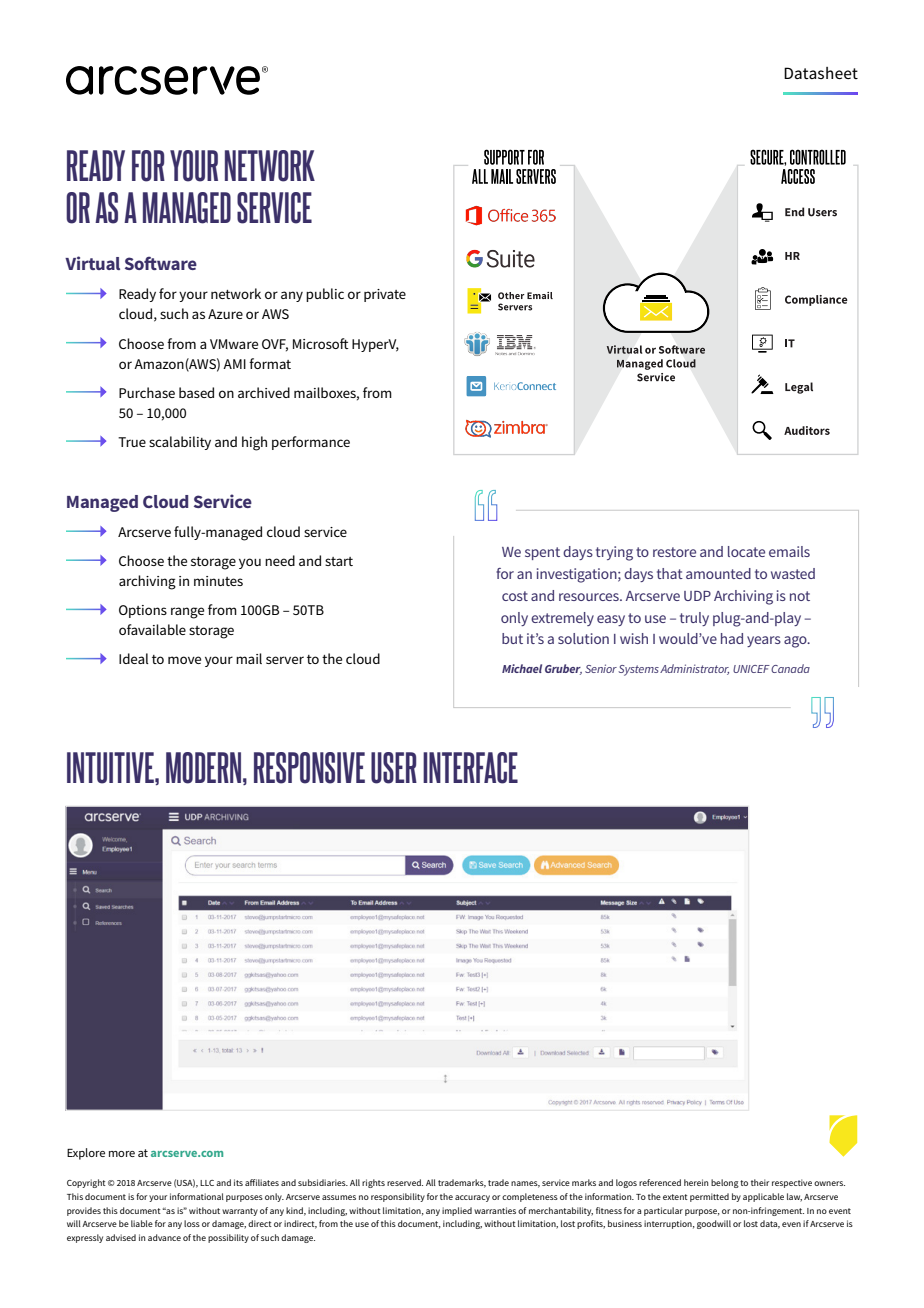  What do you see at coordinates (746, 551) in the page?
I see `locate` at bounding box center [746, 551].
